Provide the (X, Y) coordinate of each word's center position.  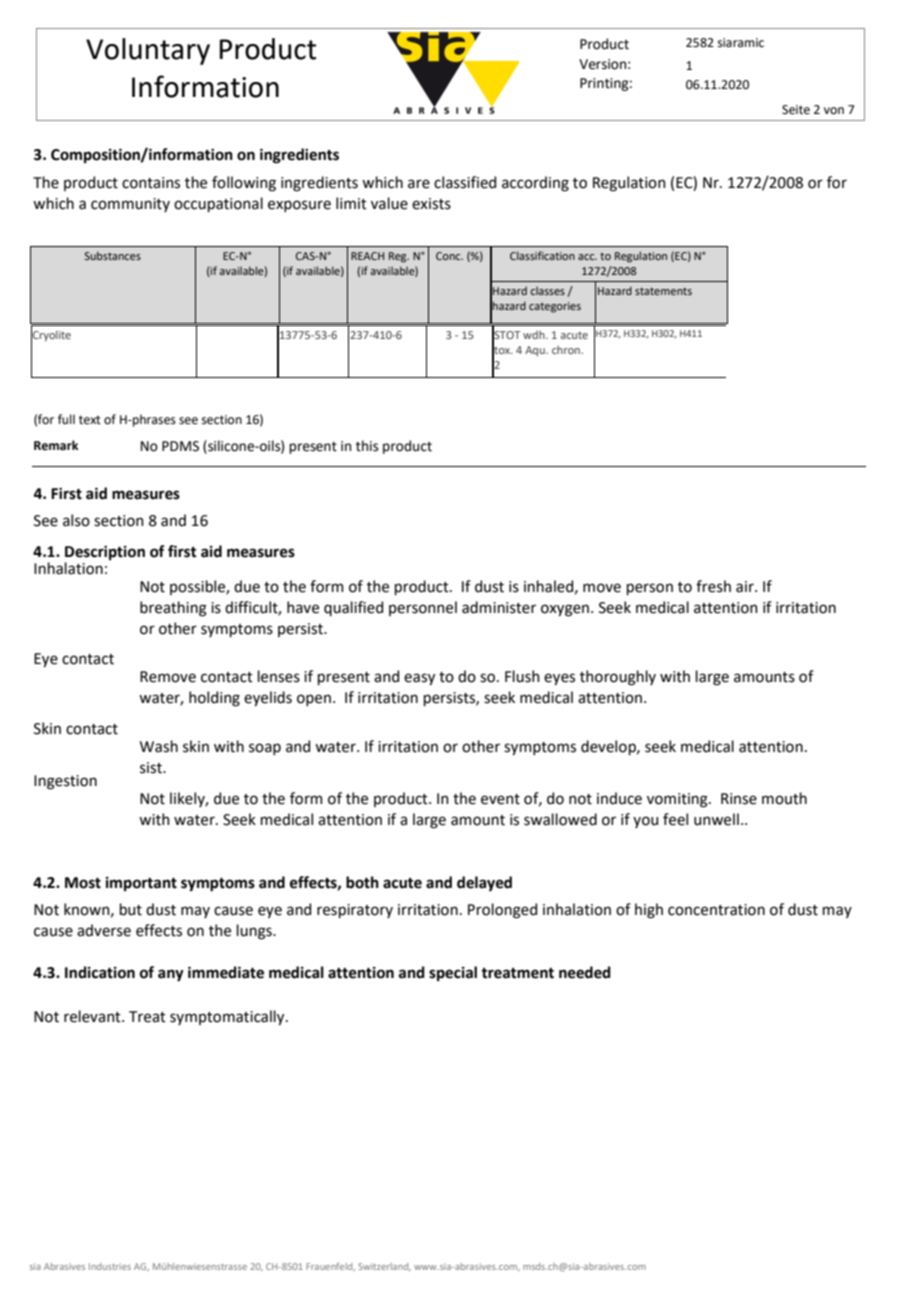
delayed (484, 883)
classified (465, 182)
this (367, 446)
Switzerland (384, 1267)
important (141, 884)
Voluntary (148, 51)
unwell (716, 819)
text (90, 420)
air (746, 587)
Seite (796, 110)
